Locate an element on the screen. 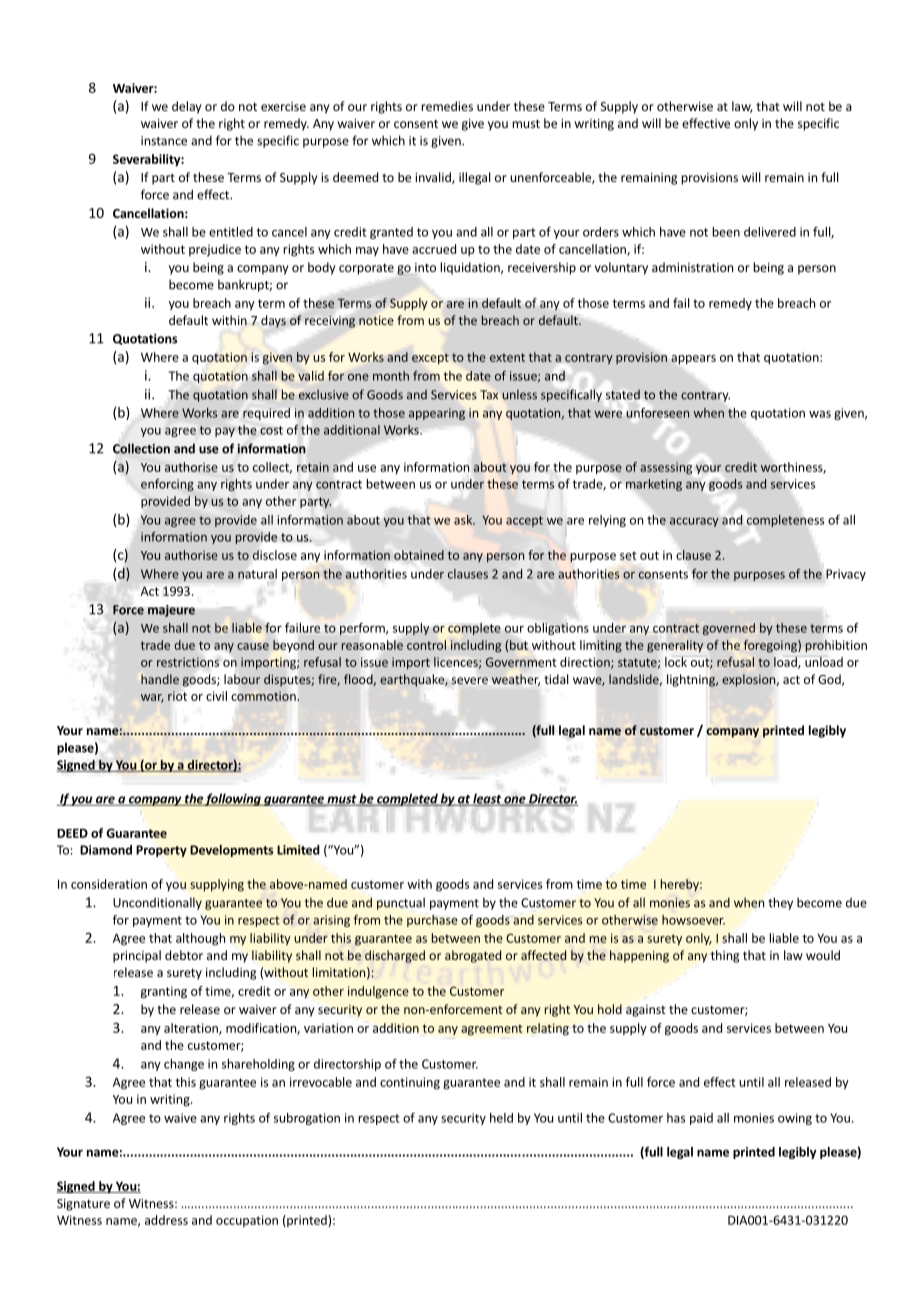  handle is located at coordinates (160, 679).
